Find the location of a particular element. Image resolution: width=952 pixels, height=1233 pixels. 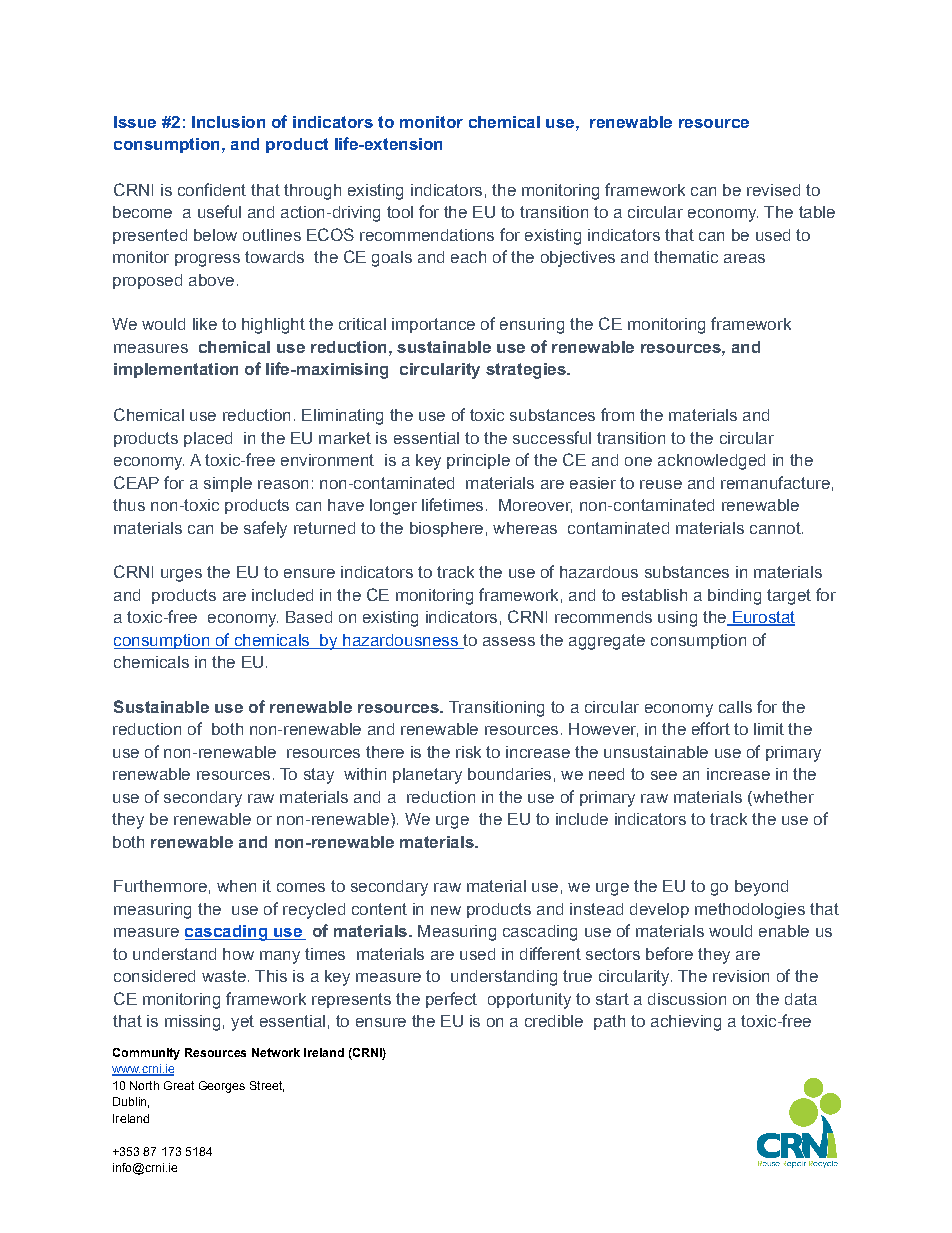

effort is located at coordinates (711, 728).
